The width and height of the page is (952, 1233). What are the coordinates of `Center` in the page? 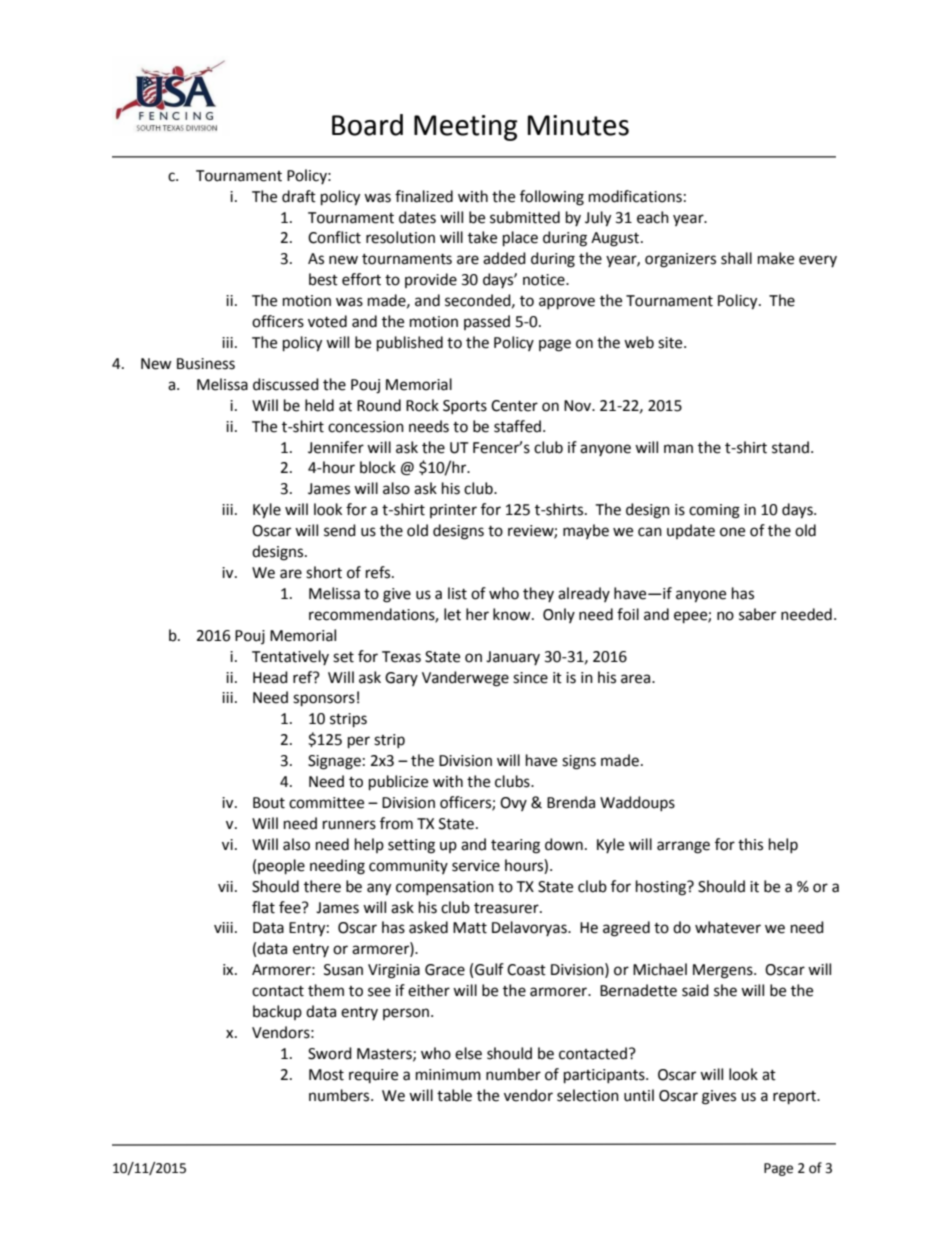 It's located at (514, 406).
